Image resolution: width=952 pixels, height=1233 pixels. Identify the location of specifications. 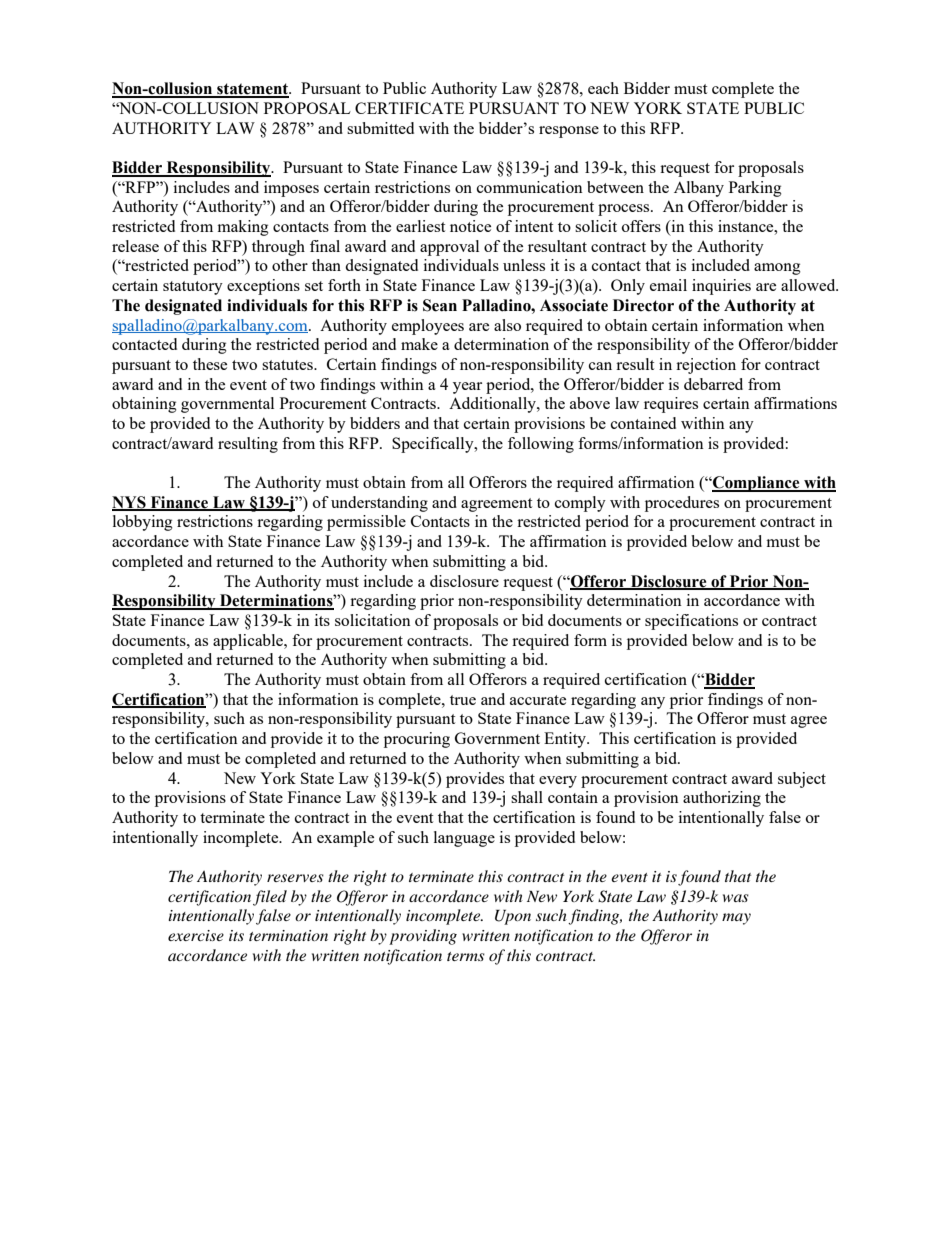
(691, 622).
